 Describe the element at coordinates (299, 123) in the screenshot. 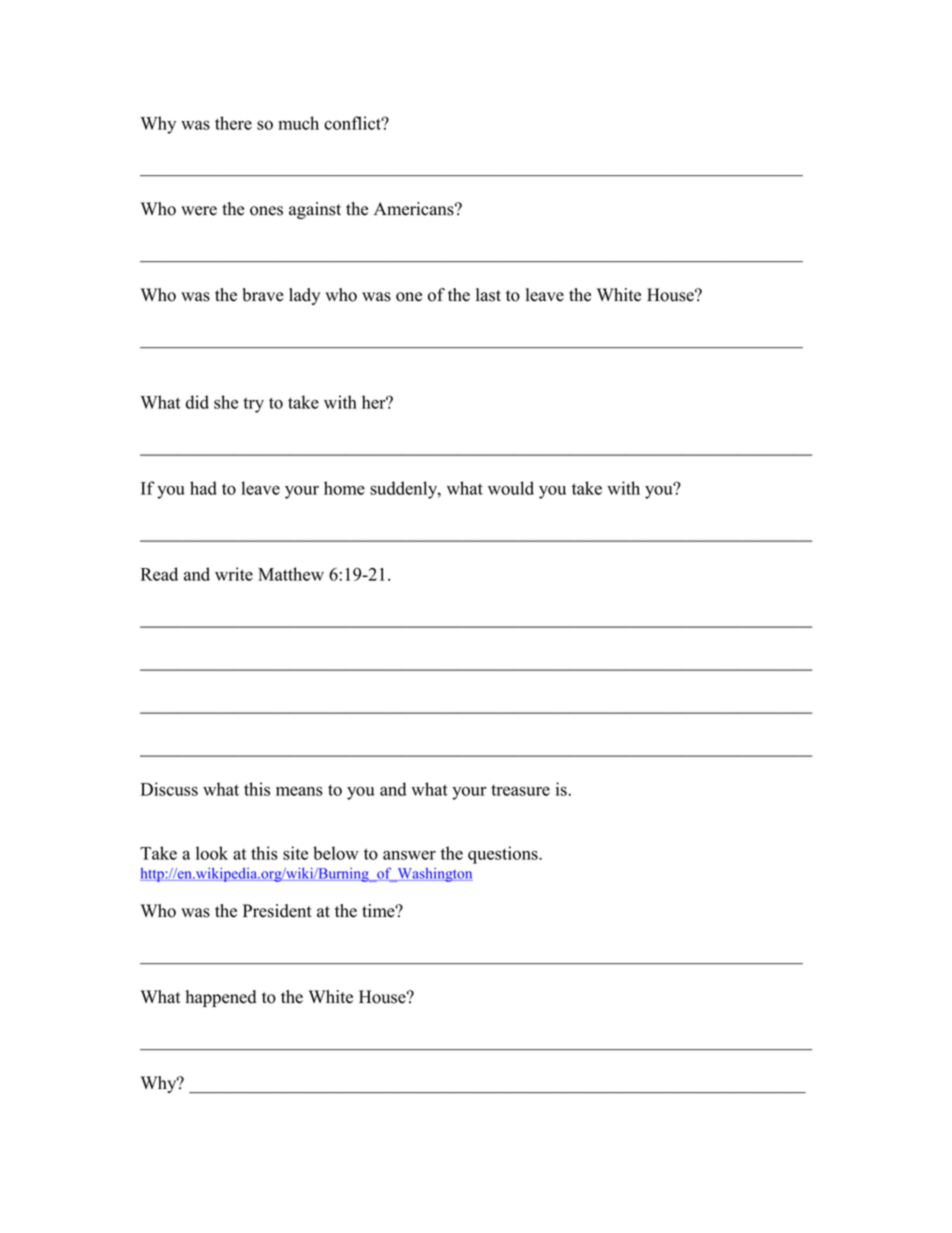

I see `much` at that location.
